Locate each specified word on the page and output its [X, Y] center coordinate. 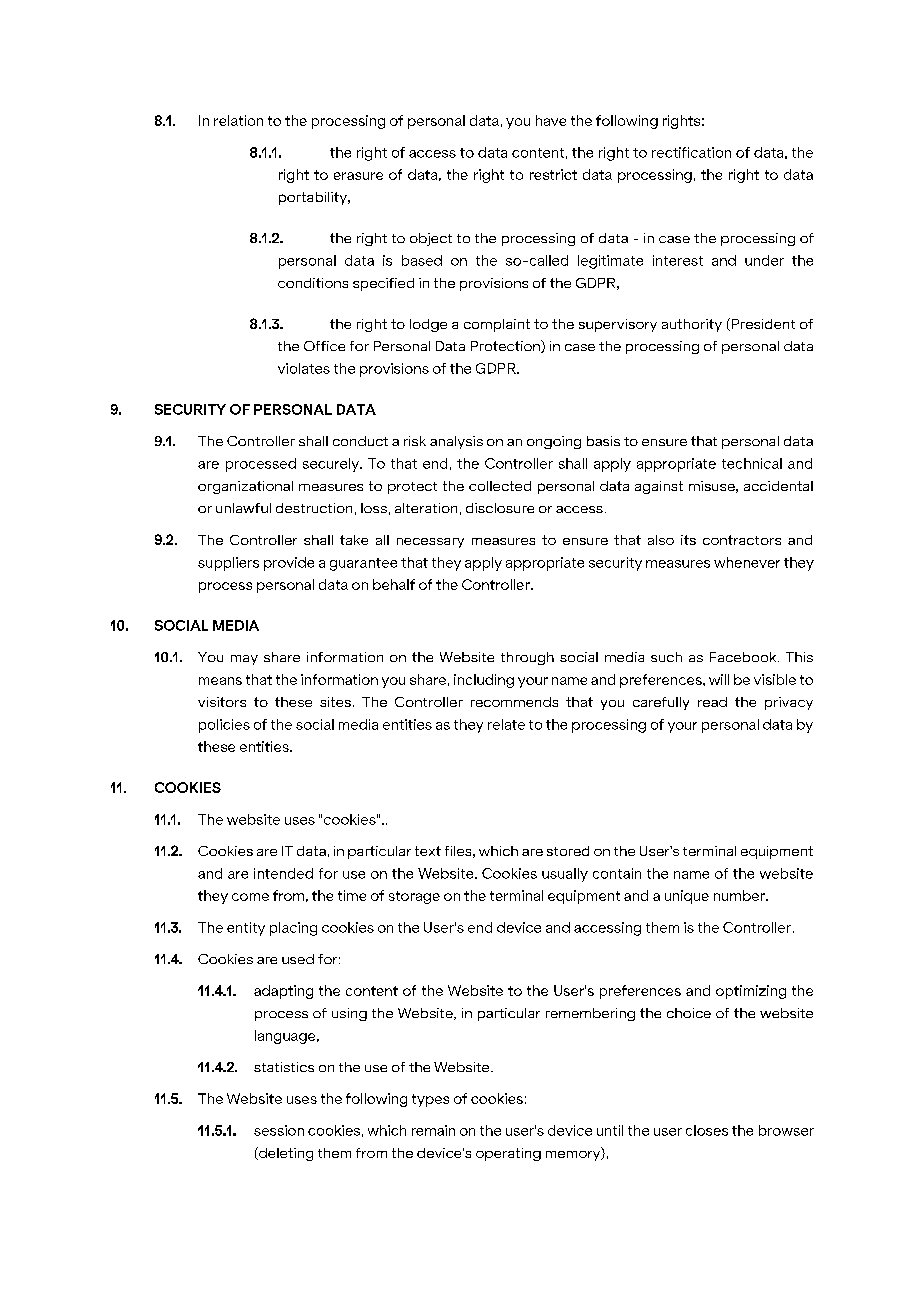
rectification [691, 152]
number [740, 895]
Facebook [744, 657]
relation [238, 120]
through [527, 658]
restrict [553, 174]
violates [304, 368]
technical [752, 463]
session [279, 1130]
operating [508, 1154]
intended [283, 873]
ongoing [554, 442]
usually [565, 875]
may [244, 660]
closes [707, 1130]
